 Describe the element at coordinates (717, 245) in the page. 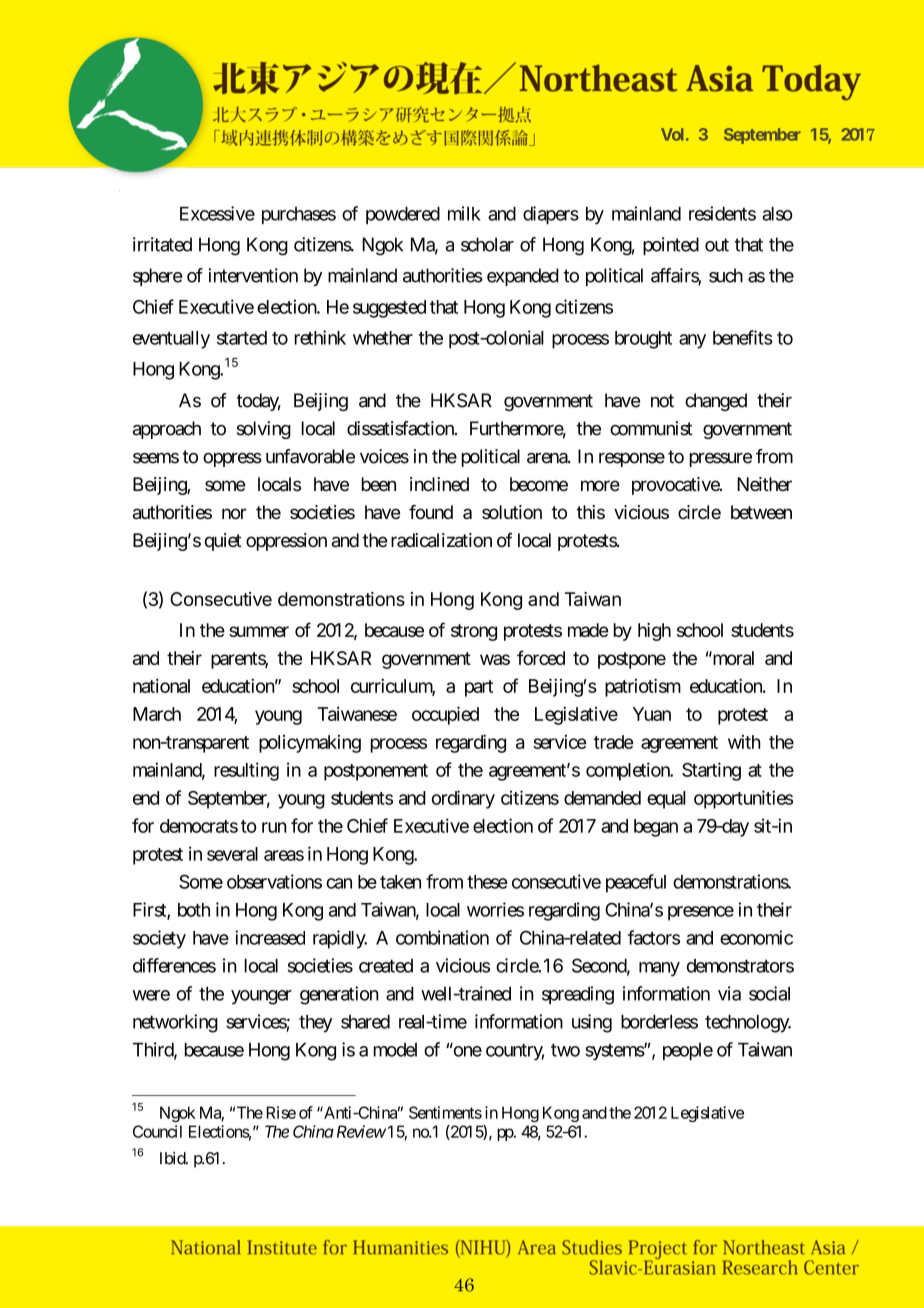

I see `out` at that location.
